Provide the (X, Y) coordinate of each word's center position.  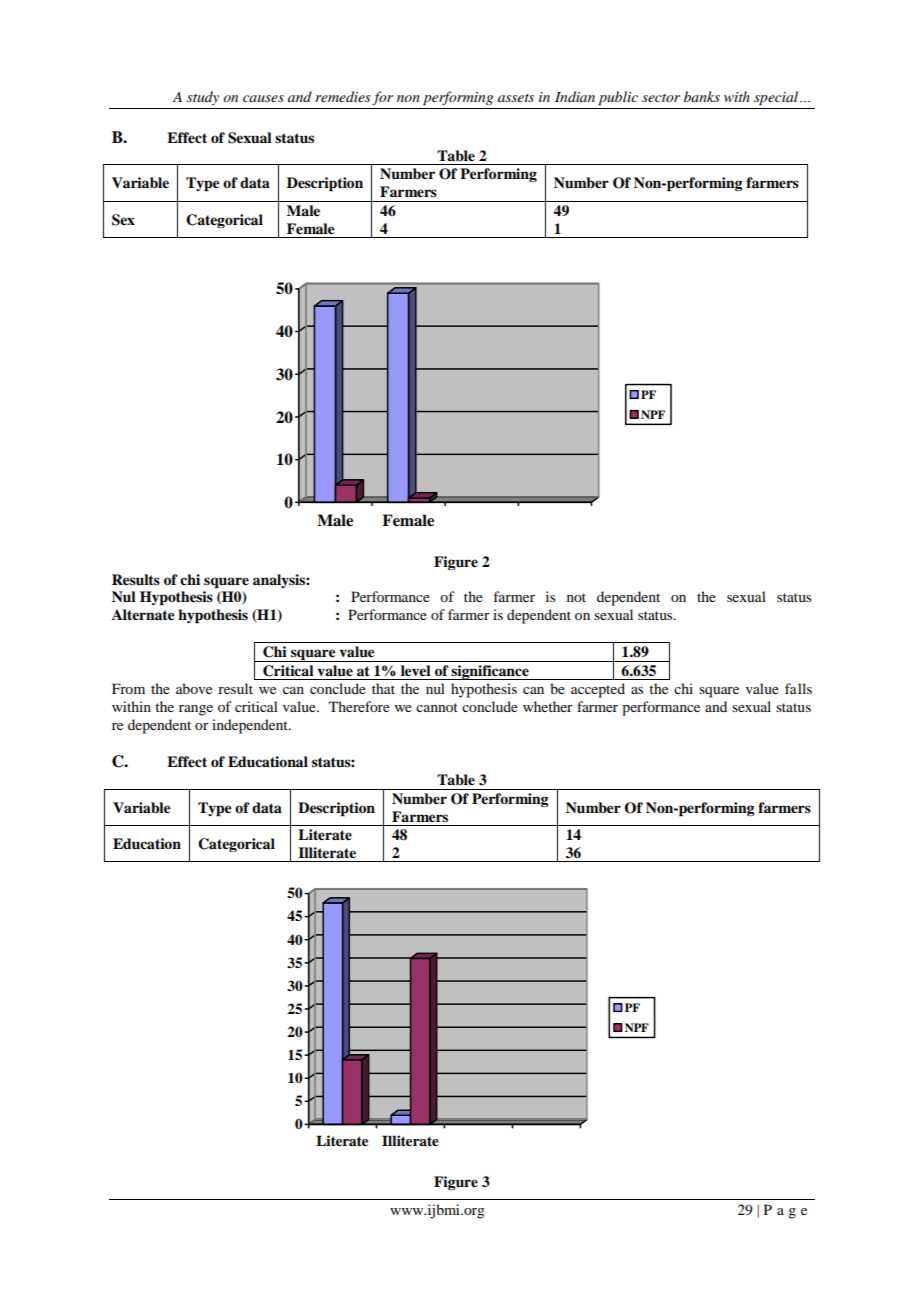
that (383, 688)
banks (702, 96)
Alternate (143, 614)
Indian (575, 96)
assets (516, 98)
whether (548, 706)
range (196, 710)
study (203, 98)
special (777, 98)
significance (490, 672)
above (194, 688)
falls (798, 688)
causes (263, 98)
